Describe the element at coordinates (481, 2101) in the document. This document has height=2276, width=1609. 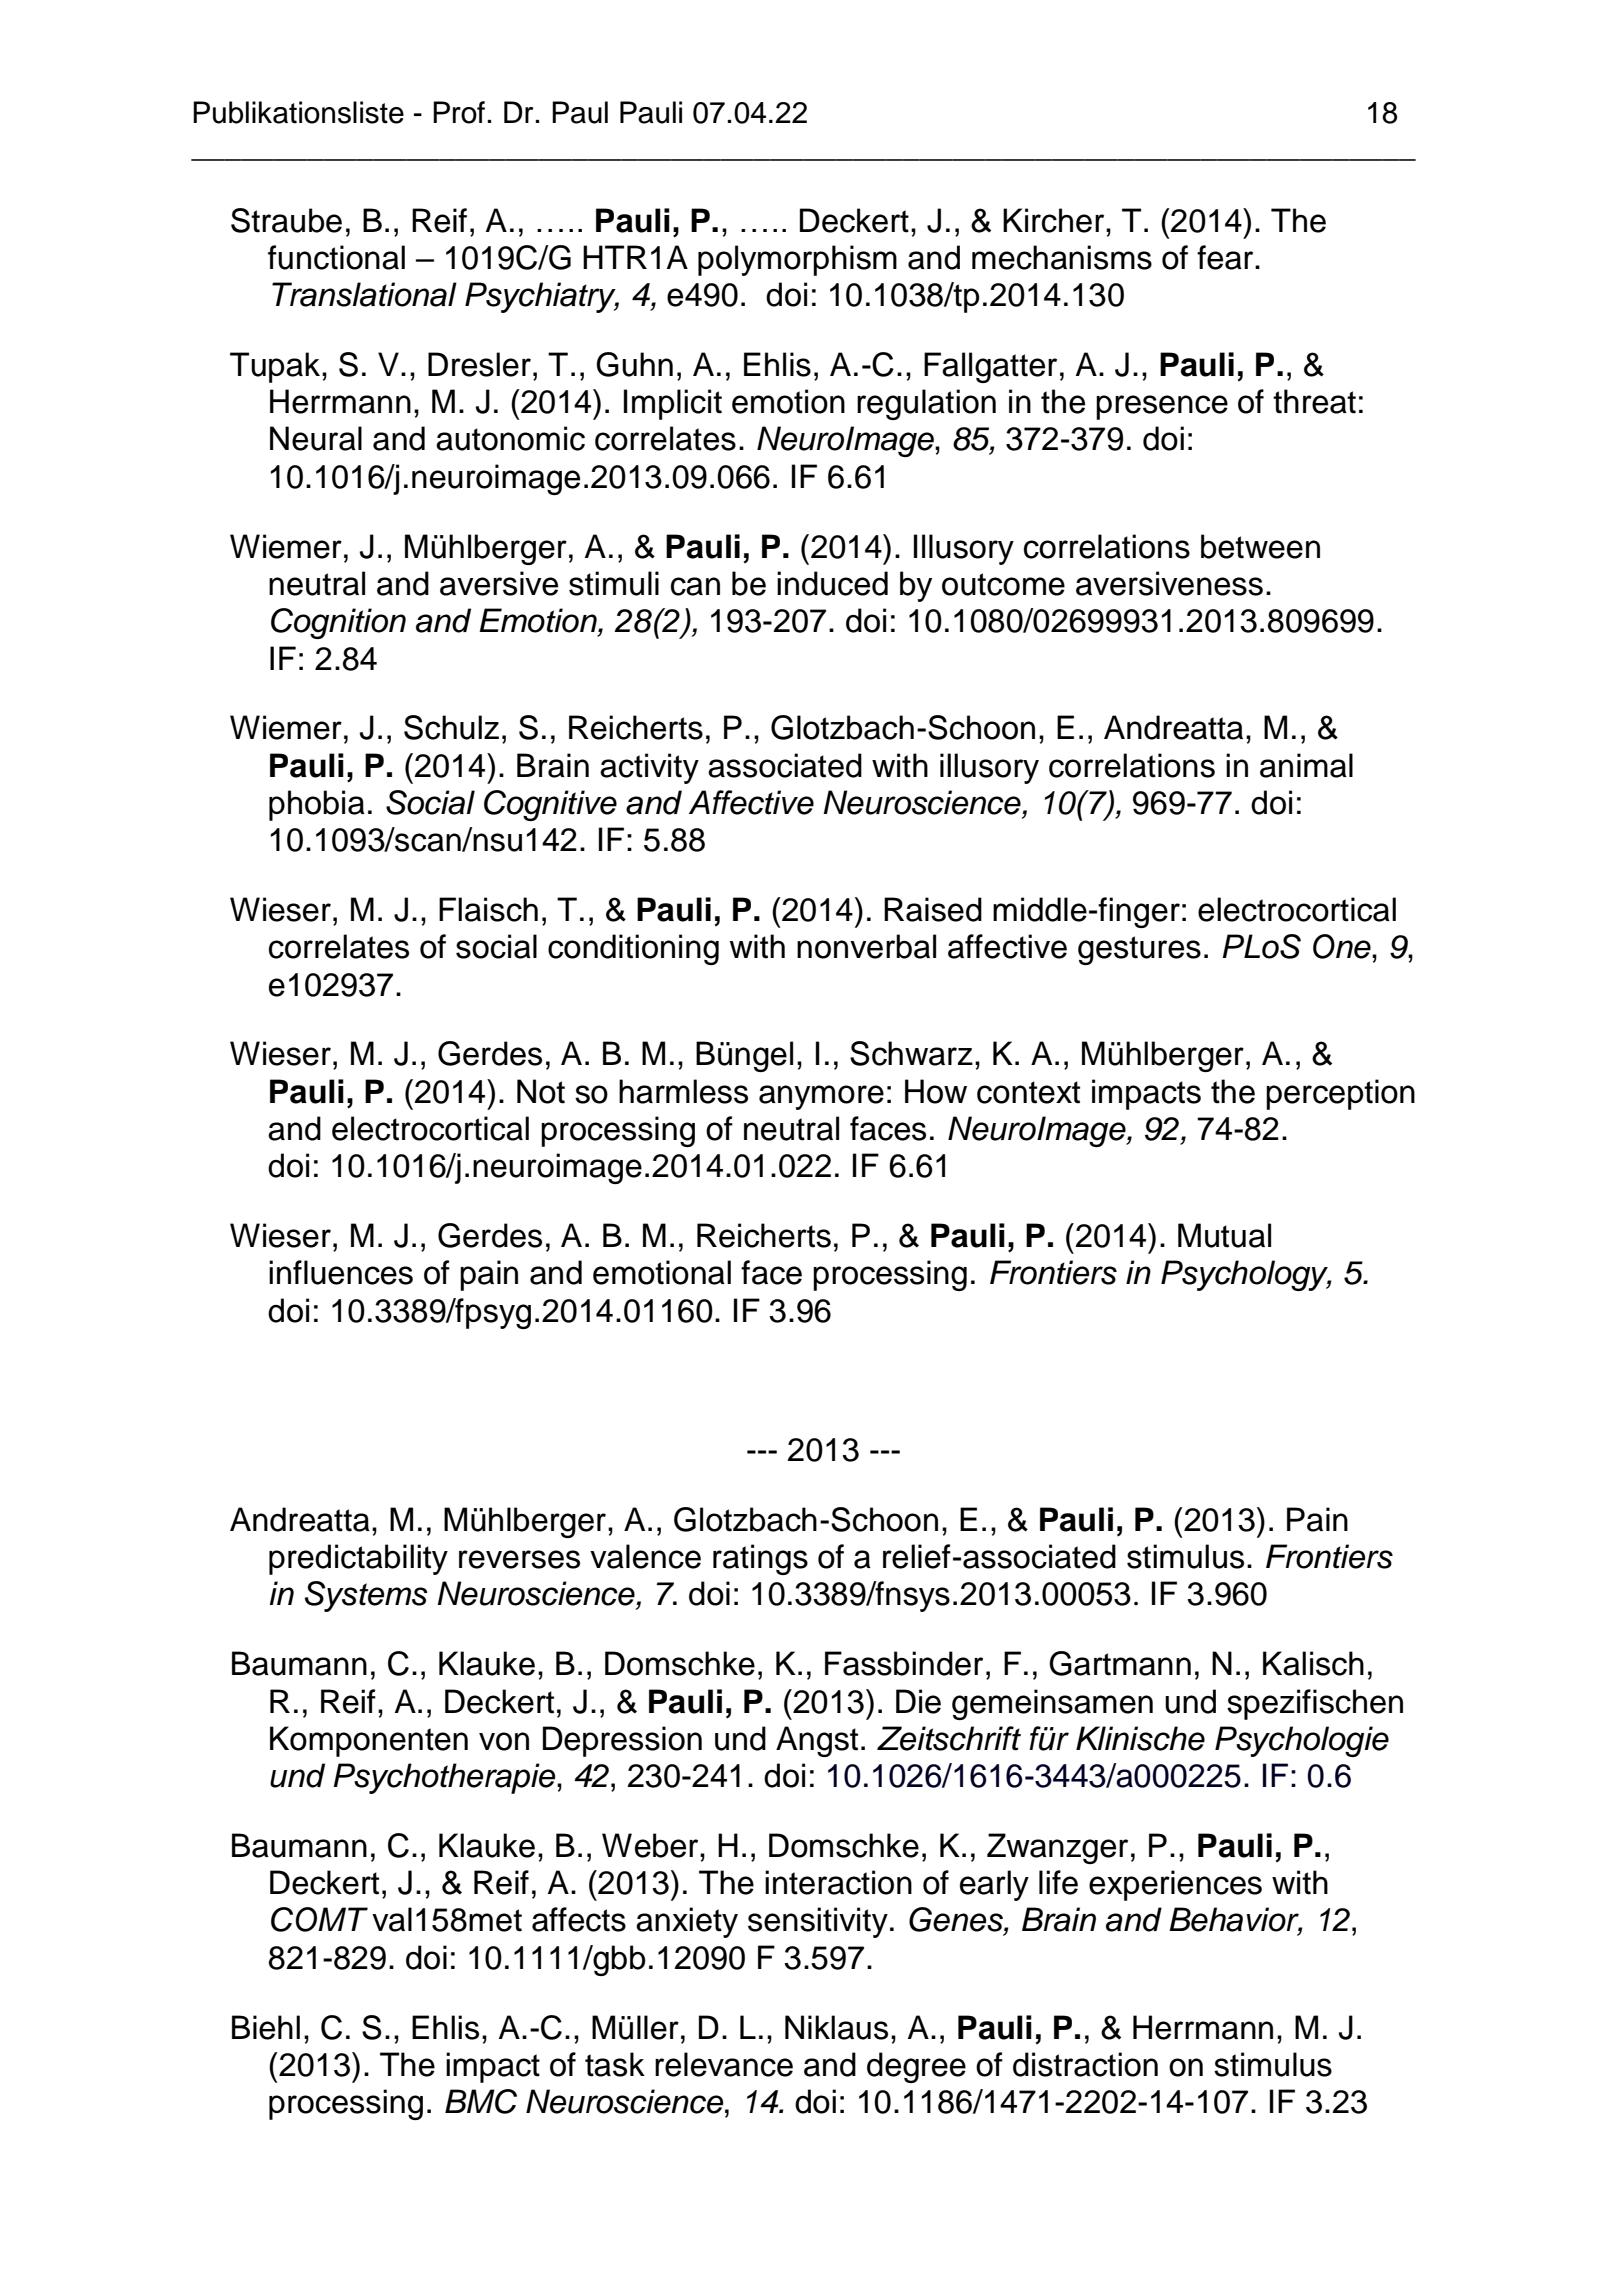
I see `BMC` at that location.
